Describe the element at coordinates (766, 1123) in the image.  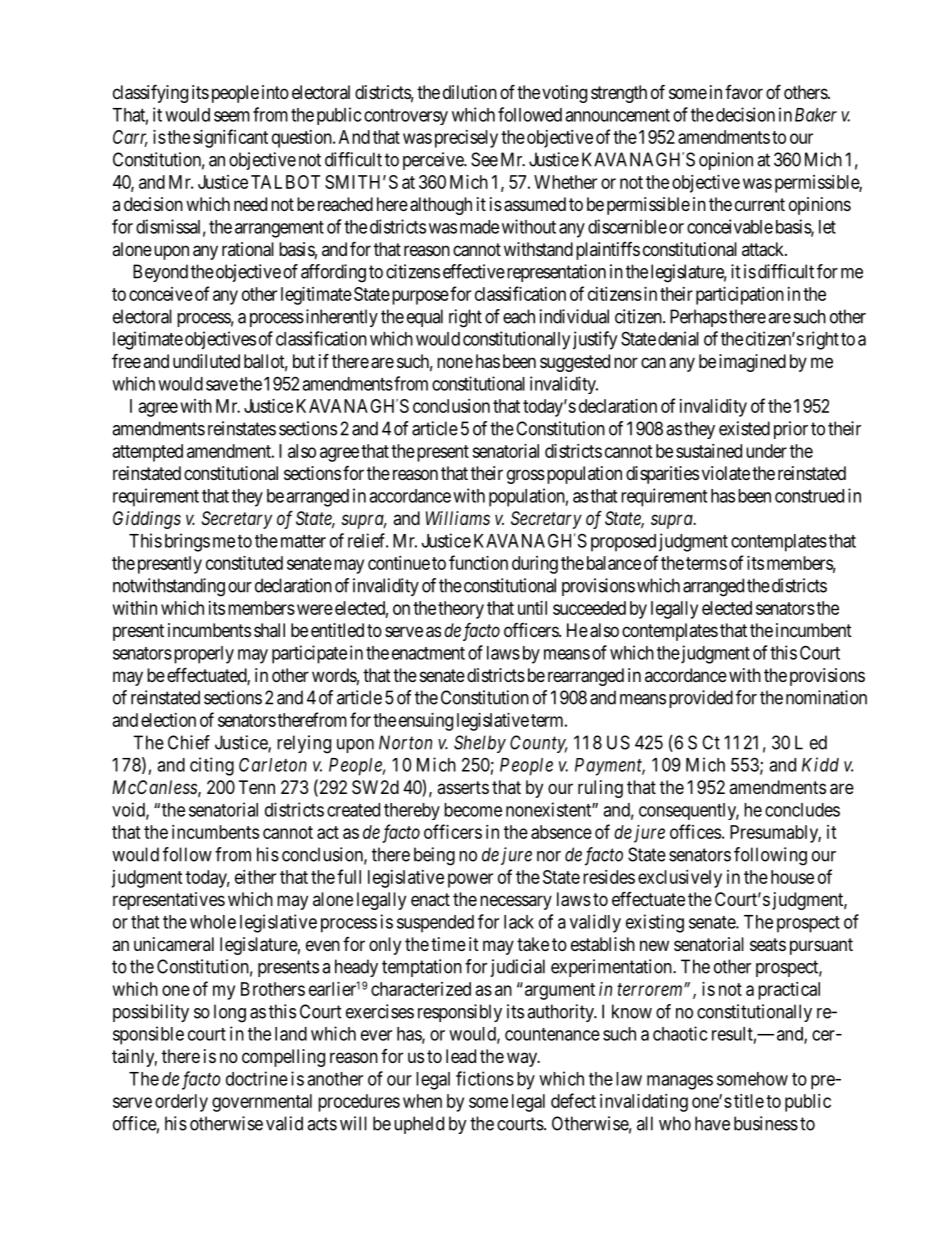
I see `business` at that location.
